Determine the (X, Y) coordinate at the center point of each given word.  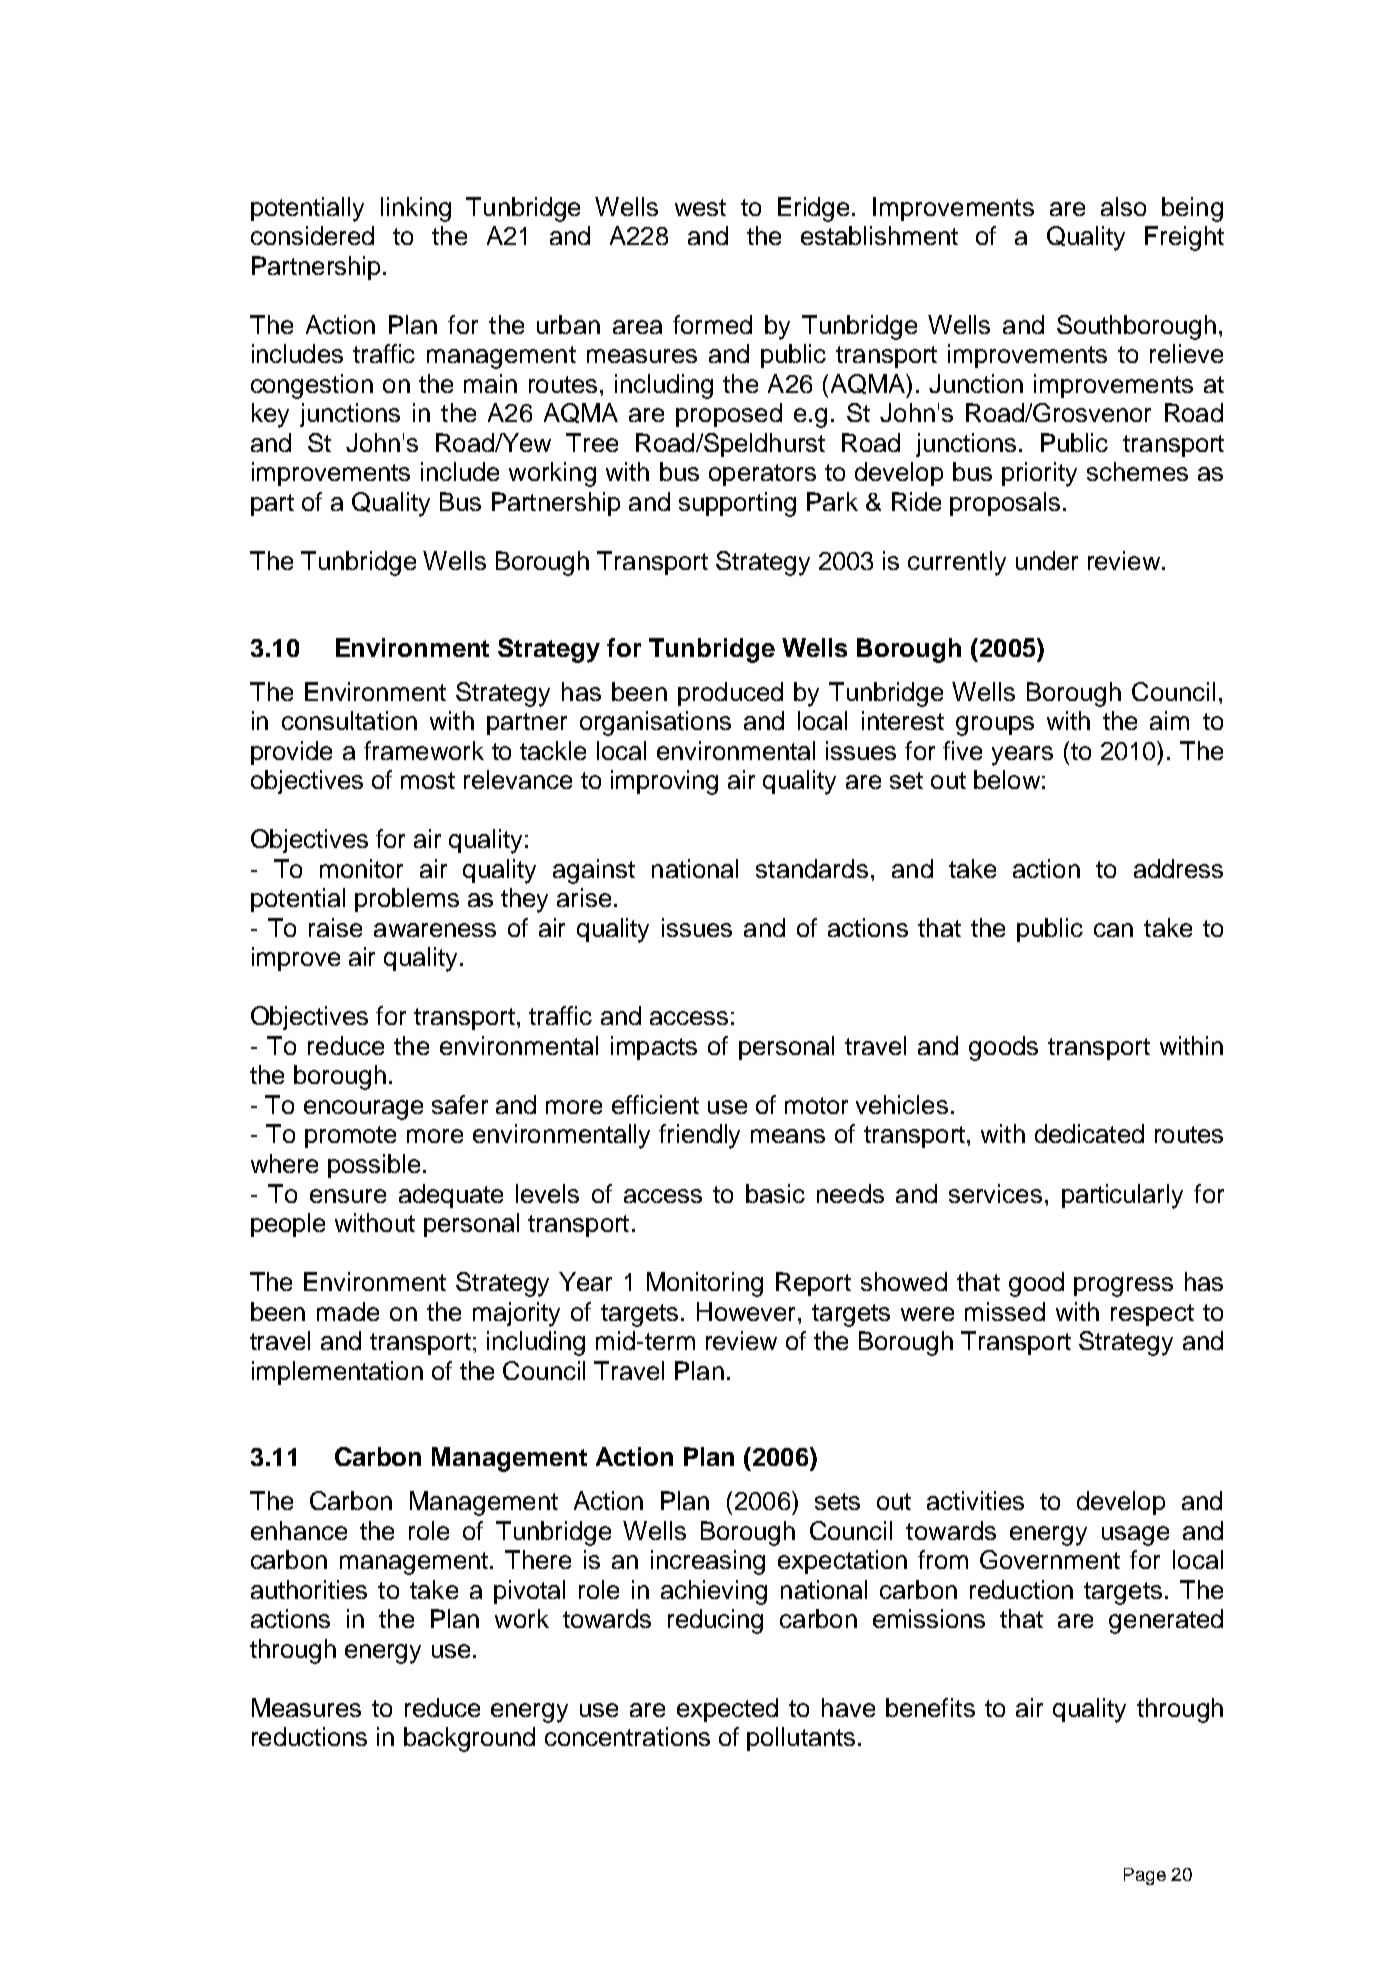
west (700, 207)
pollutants (801, 1739)
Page (1145, 1876)
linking (416, 209)
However (746, 1311)
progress (1123, 1287)
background (469, 1739)
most (428, 780)
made (348, 1311)
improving (664, 782)
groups (995, 726)
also (1123, 206)
